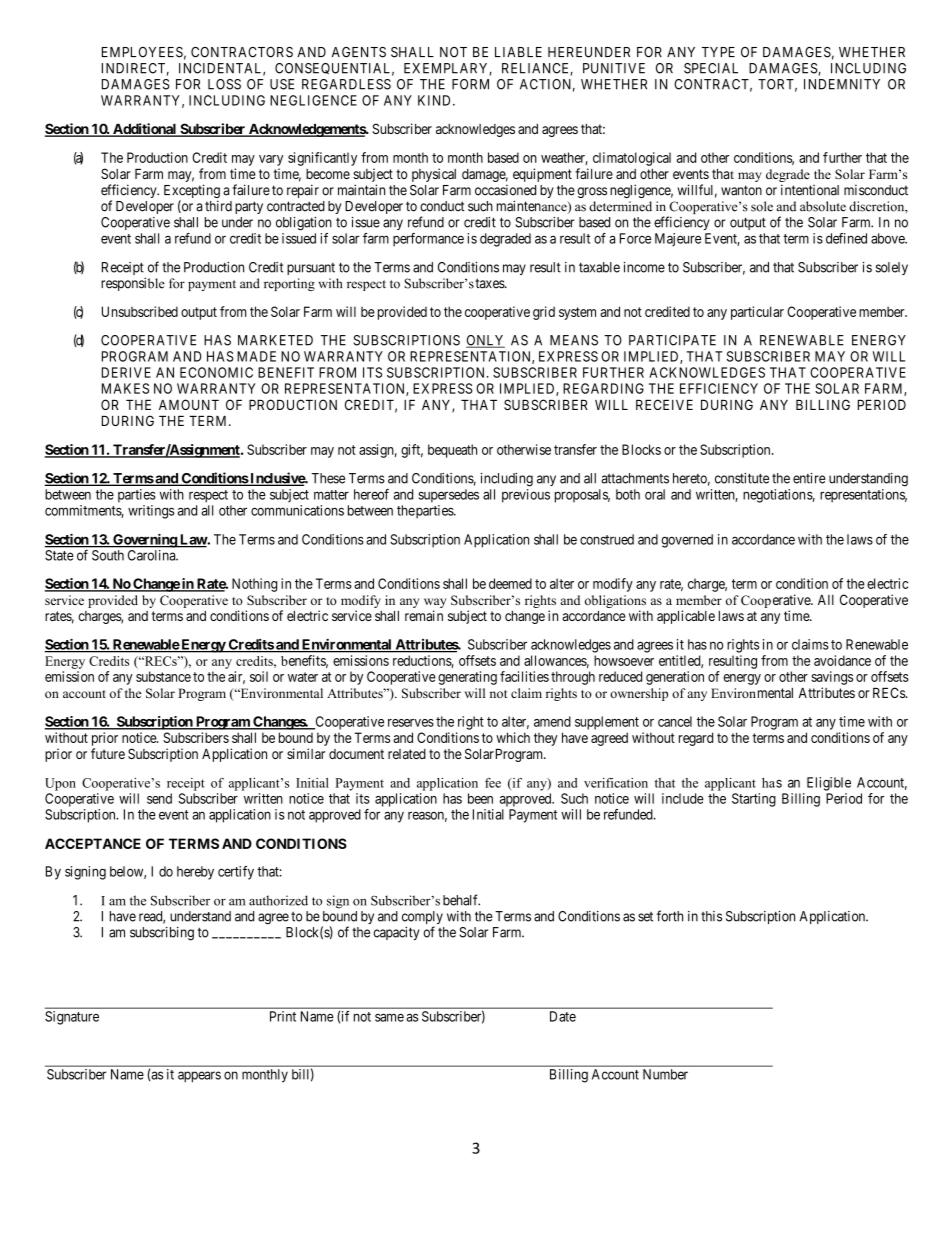 The width and height of the screenshot is (952, 1233). Describe the element at coordinates (189, 404) in the screenshot. I see `AMOUNT` at that location.
